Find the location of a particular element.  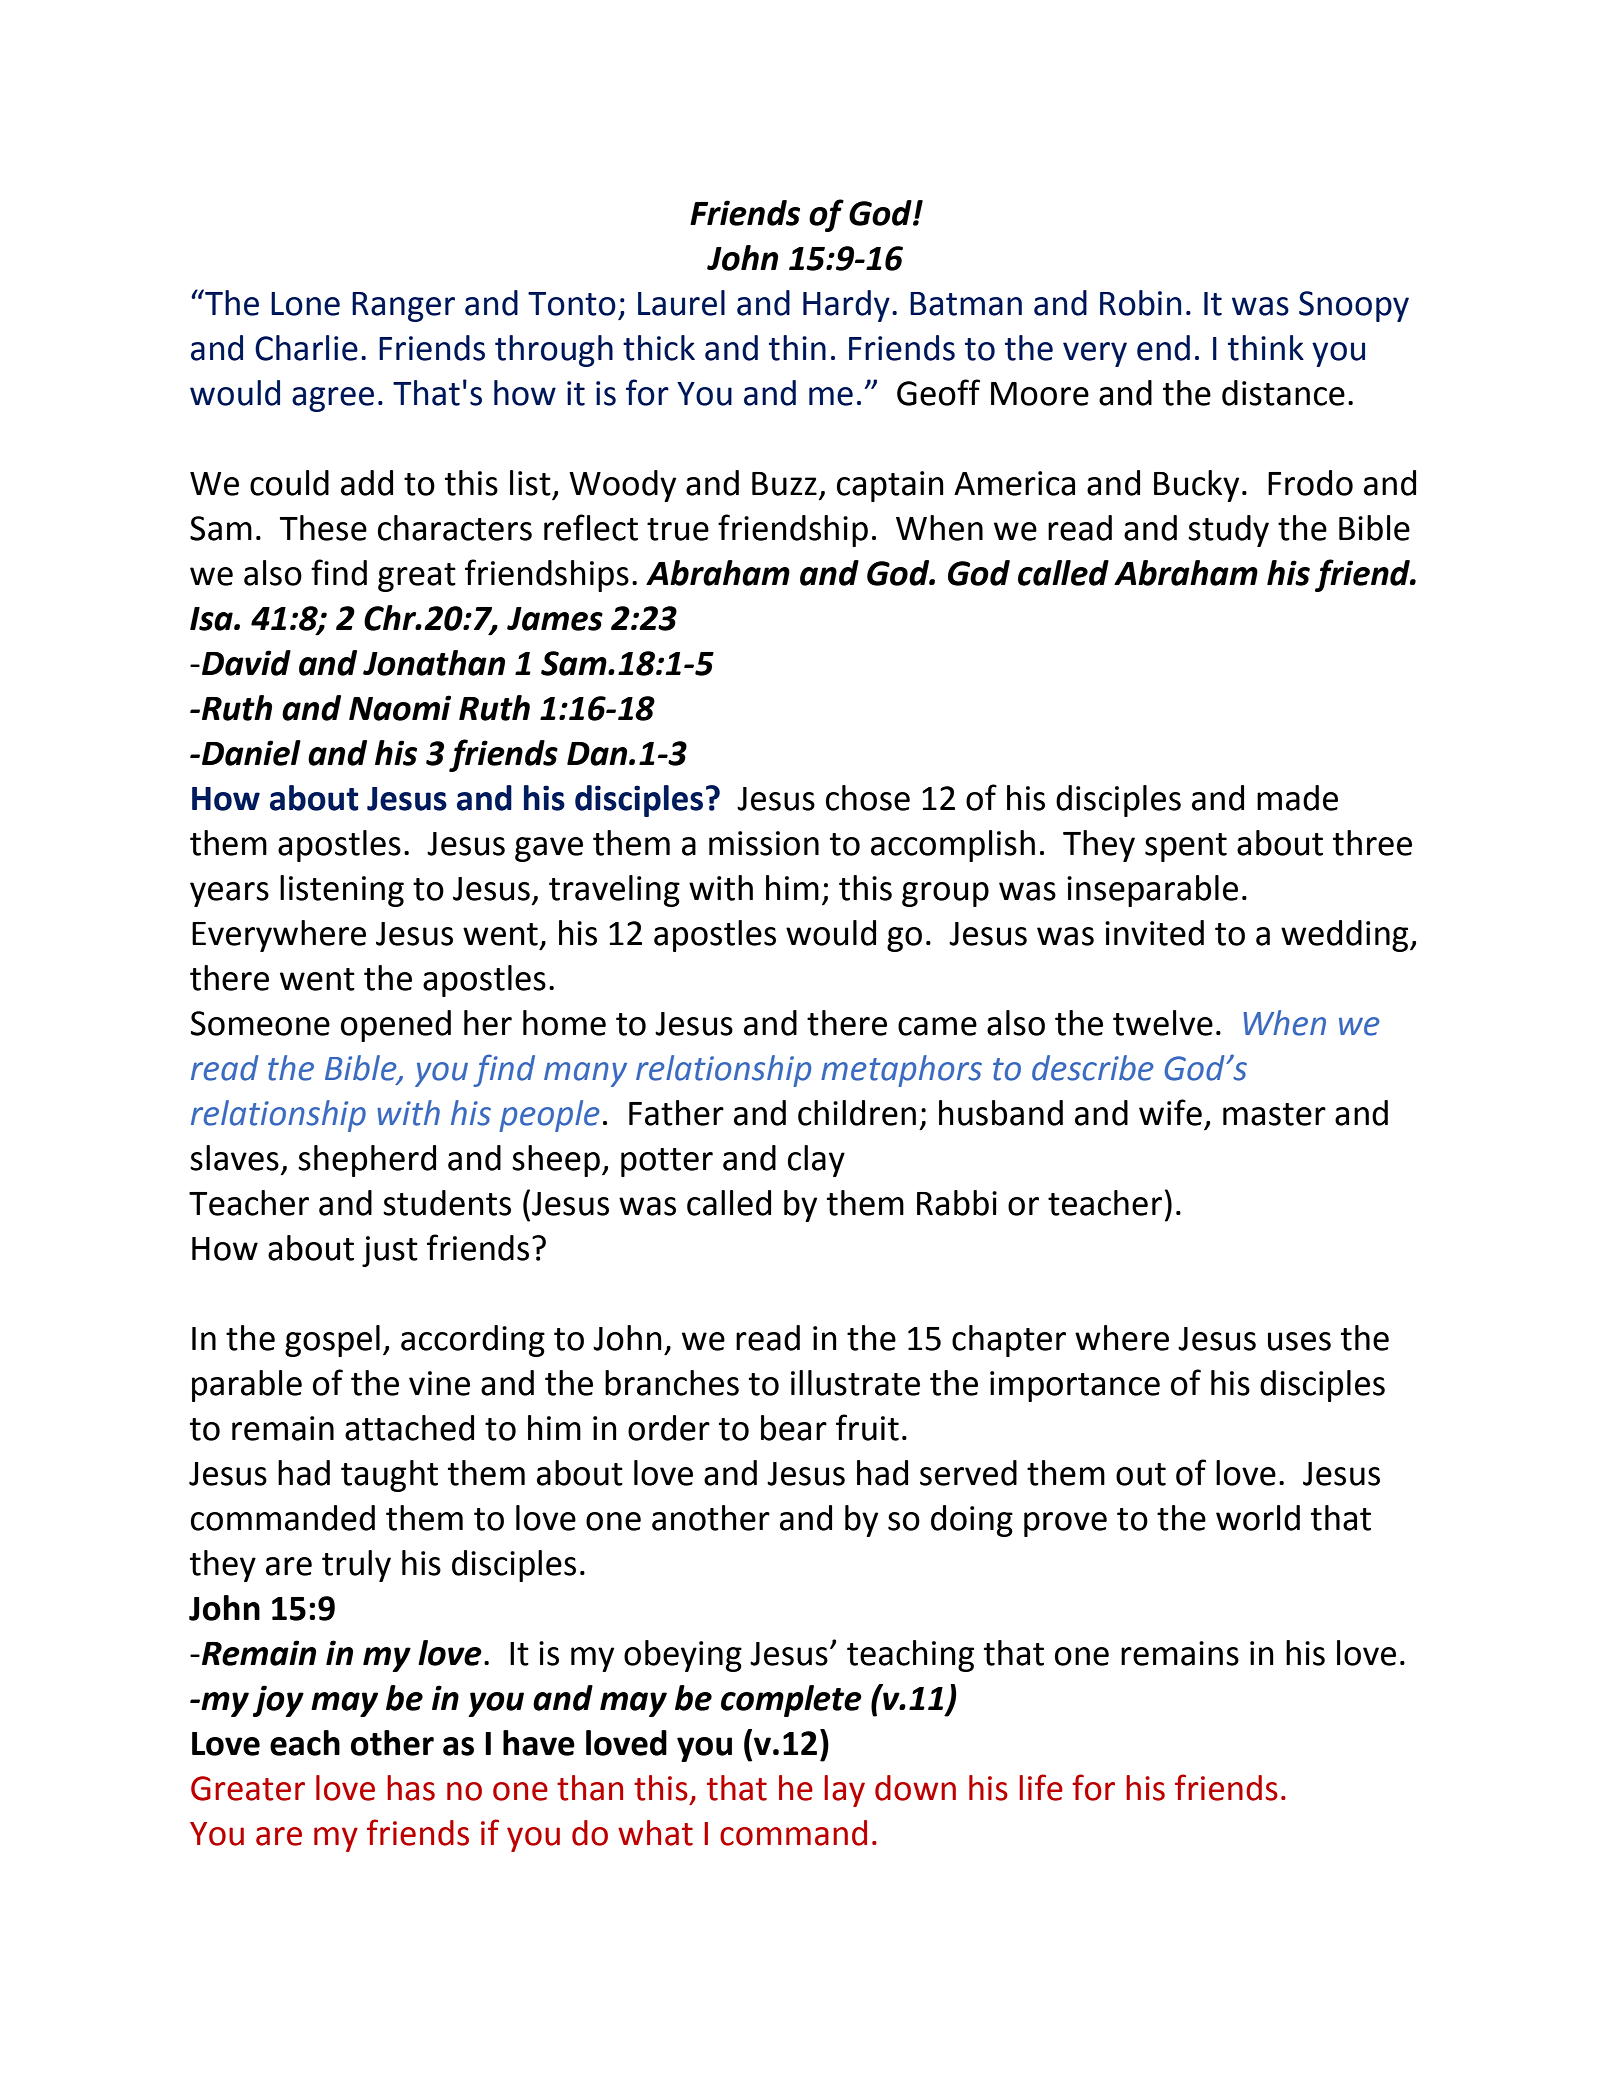

Hardy is located at coordinates (846, 306).
